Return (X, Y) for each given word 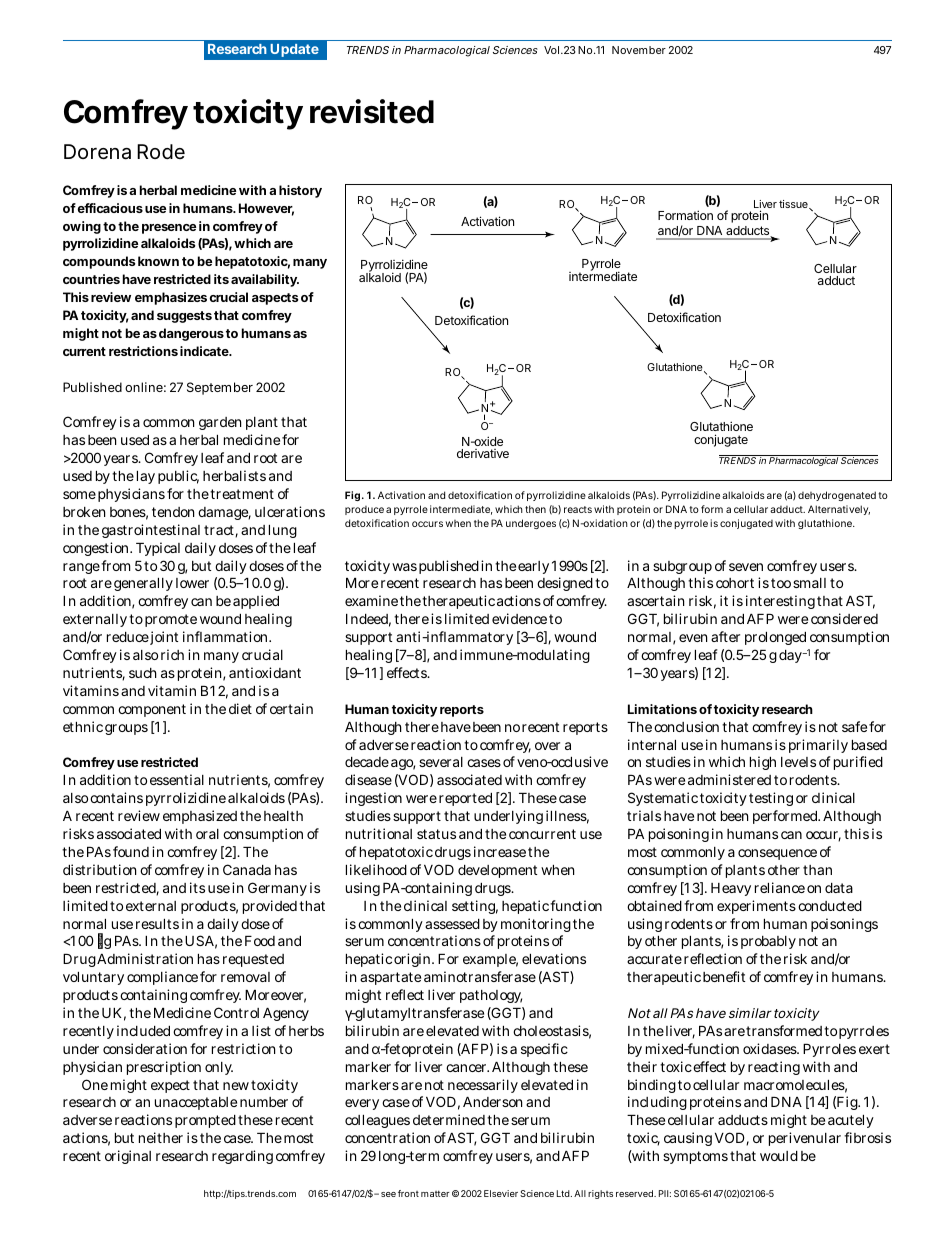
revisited (372, 111)
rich (172, 654)
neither (161, 1137)
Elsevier (501, 1193)
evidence (519, 618)
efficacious (110, 208)
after (725, 636)
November (639, 50)
